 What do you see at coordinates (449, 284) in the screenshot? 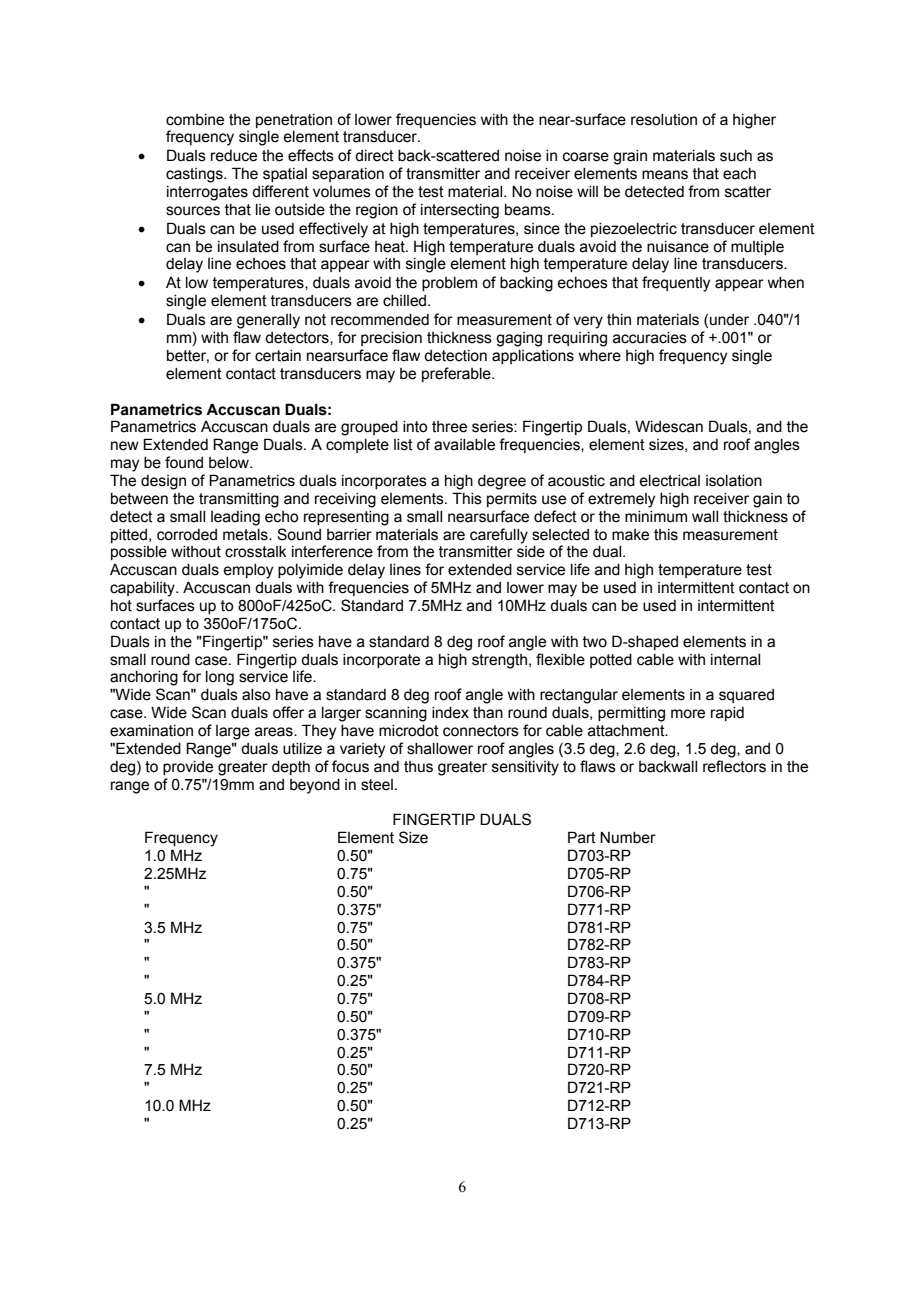
I see `problem` at bounding box center [449, 284].
